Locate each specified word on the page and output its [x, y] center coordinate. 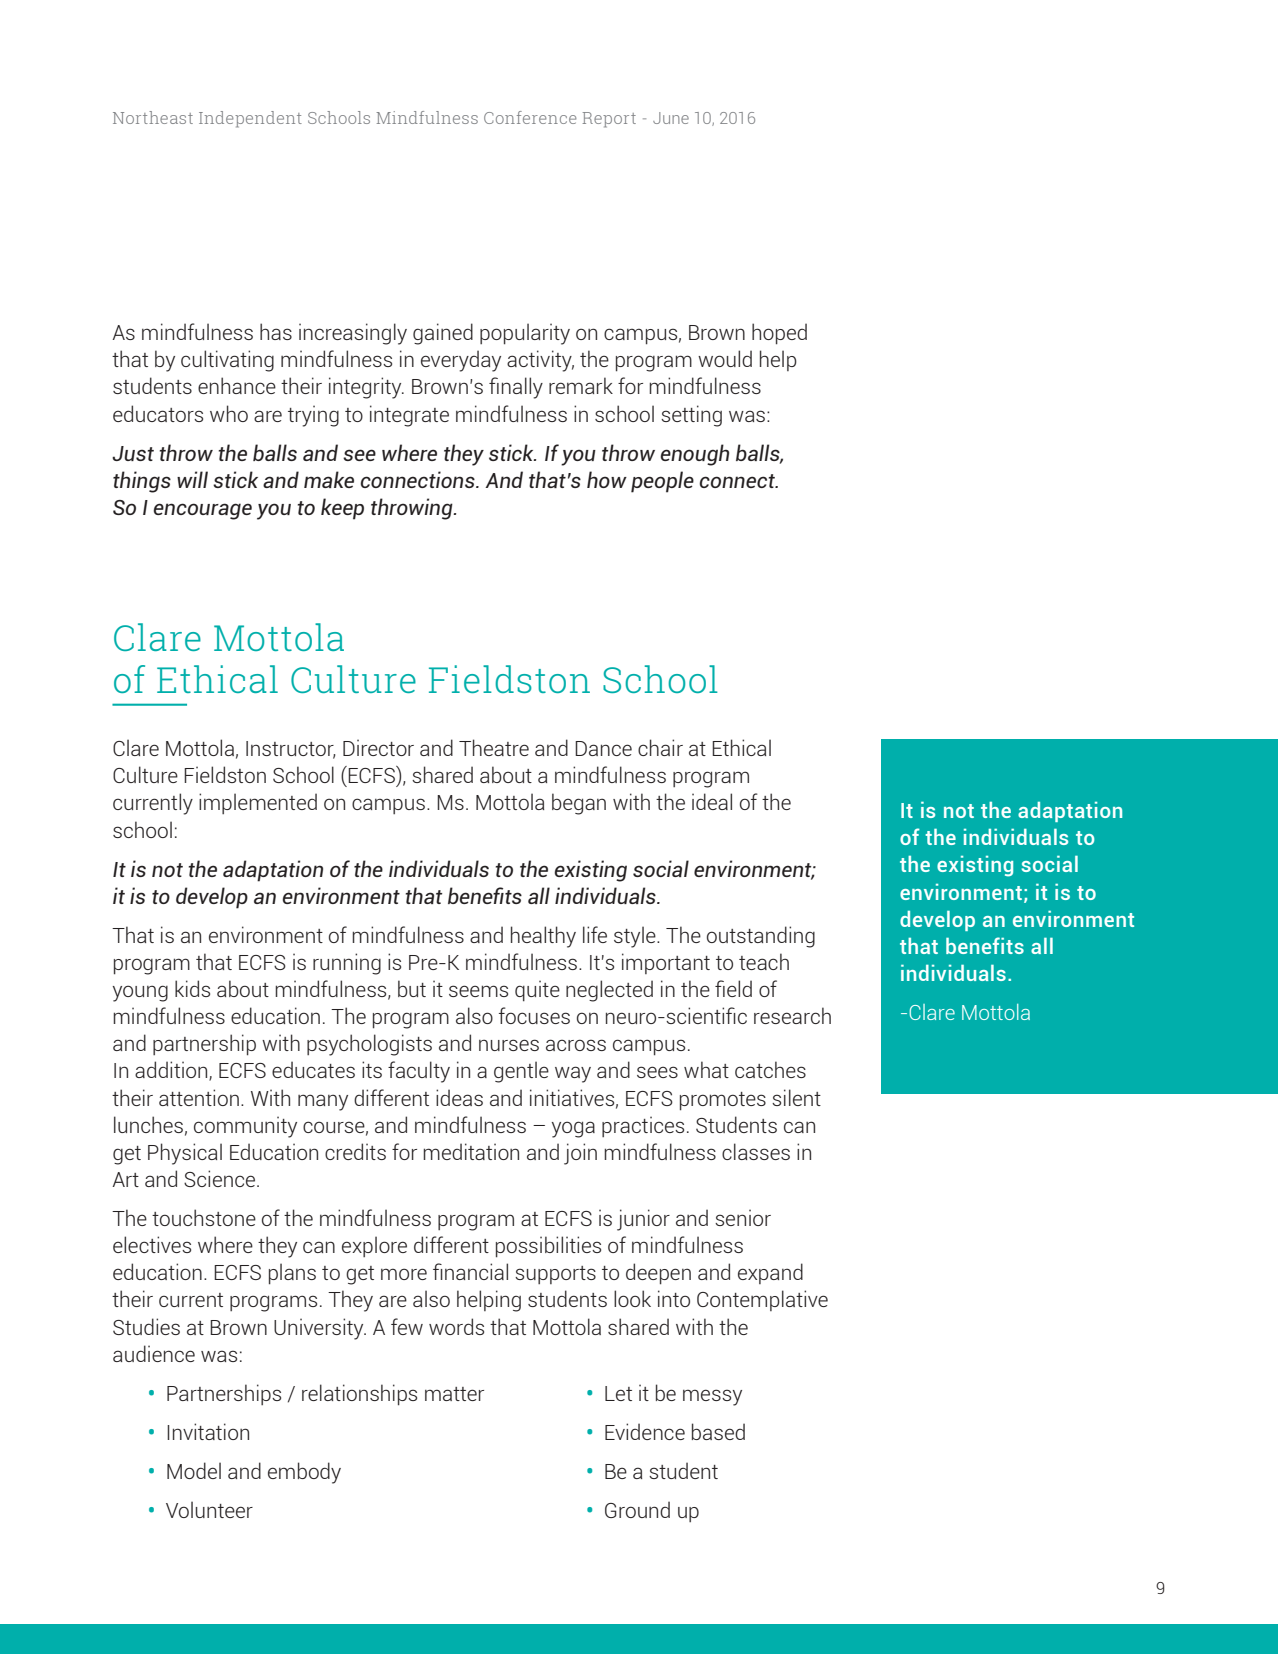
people [662, 482]
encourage [202, 511]
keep [342, 509]
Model [194, 1470]
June [671, 118]
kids [192, 988]
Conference [530, 117]
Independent [250, 119]
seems [478, 991]
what [706, 1069]
